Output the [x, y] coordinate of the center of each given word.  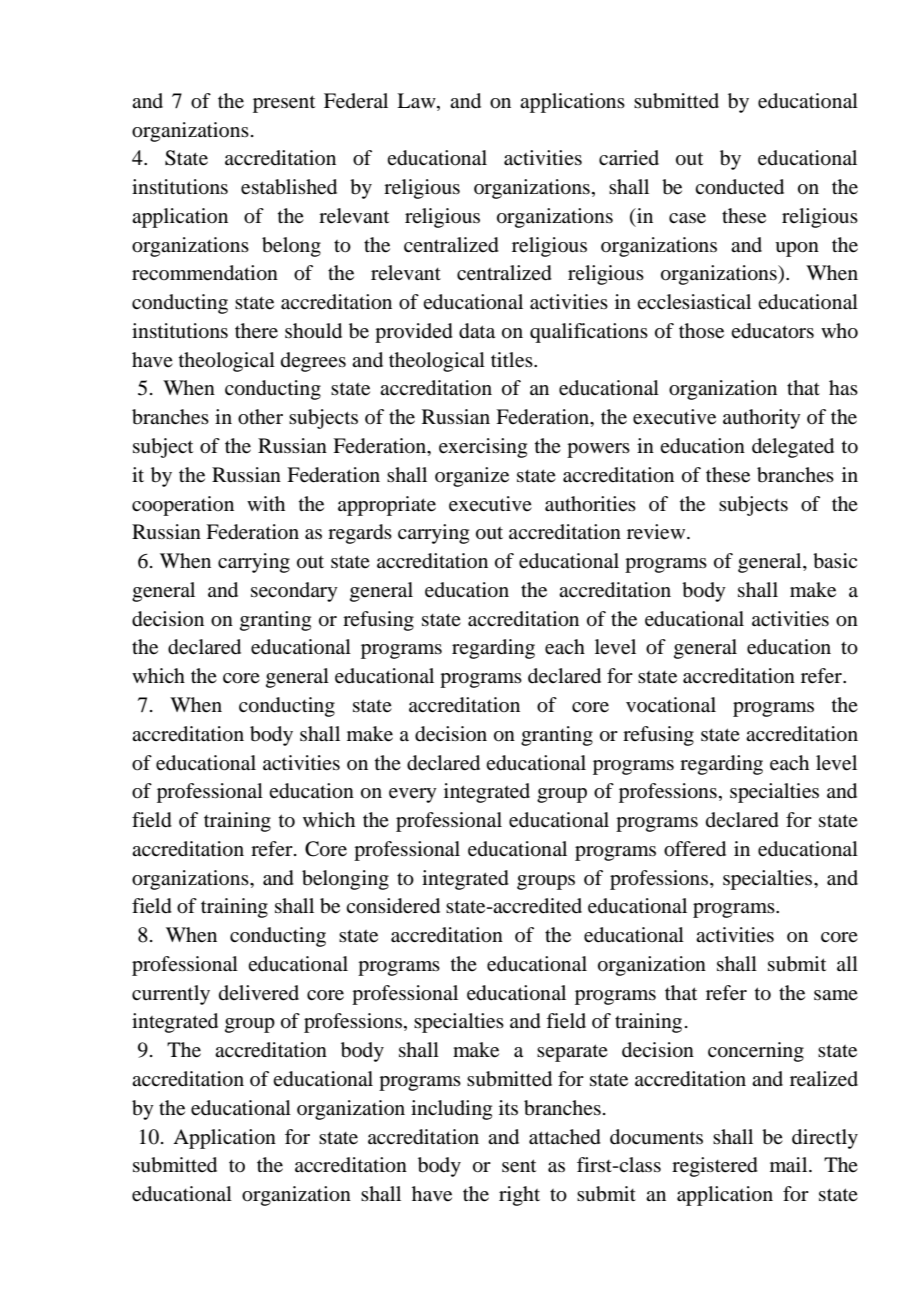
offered [695, 849]
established [289, 187]
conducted [739, 187]
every [413, 795]
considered [393, 906]
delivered [259, 993]
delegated [793, 448]
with [266, 503]
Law [417, 102]
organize [472, 477]
